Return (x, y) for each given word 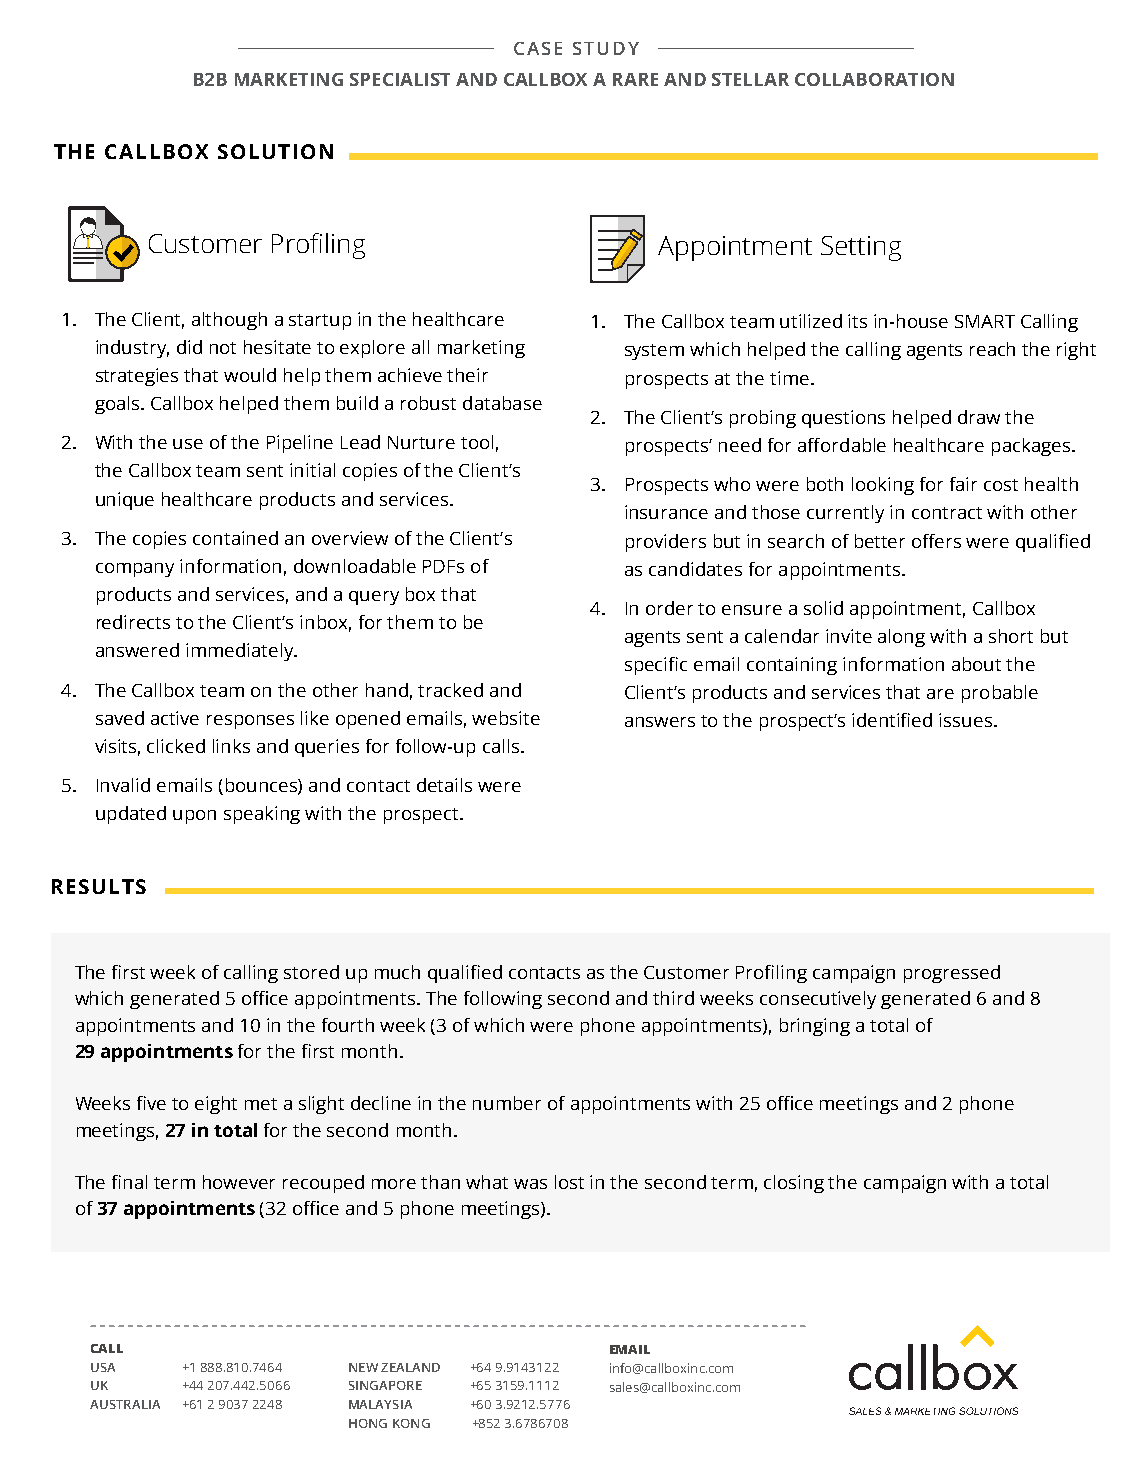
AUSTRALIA (125, 1404)
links (231, 746)
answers (660, 722)
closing (794, 1184)
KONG (411, 1423)
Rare (635, 79)
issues (967, 720)
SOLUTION (275, 151)
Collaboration (874, 79)
